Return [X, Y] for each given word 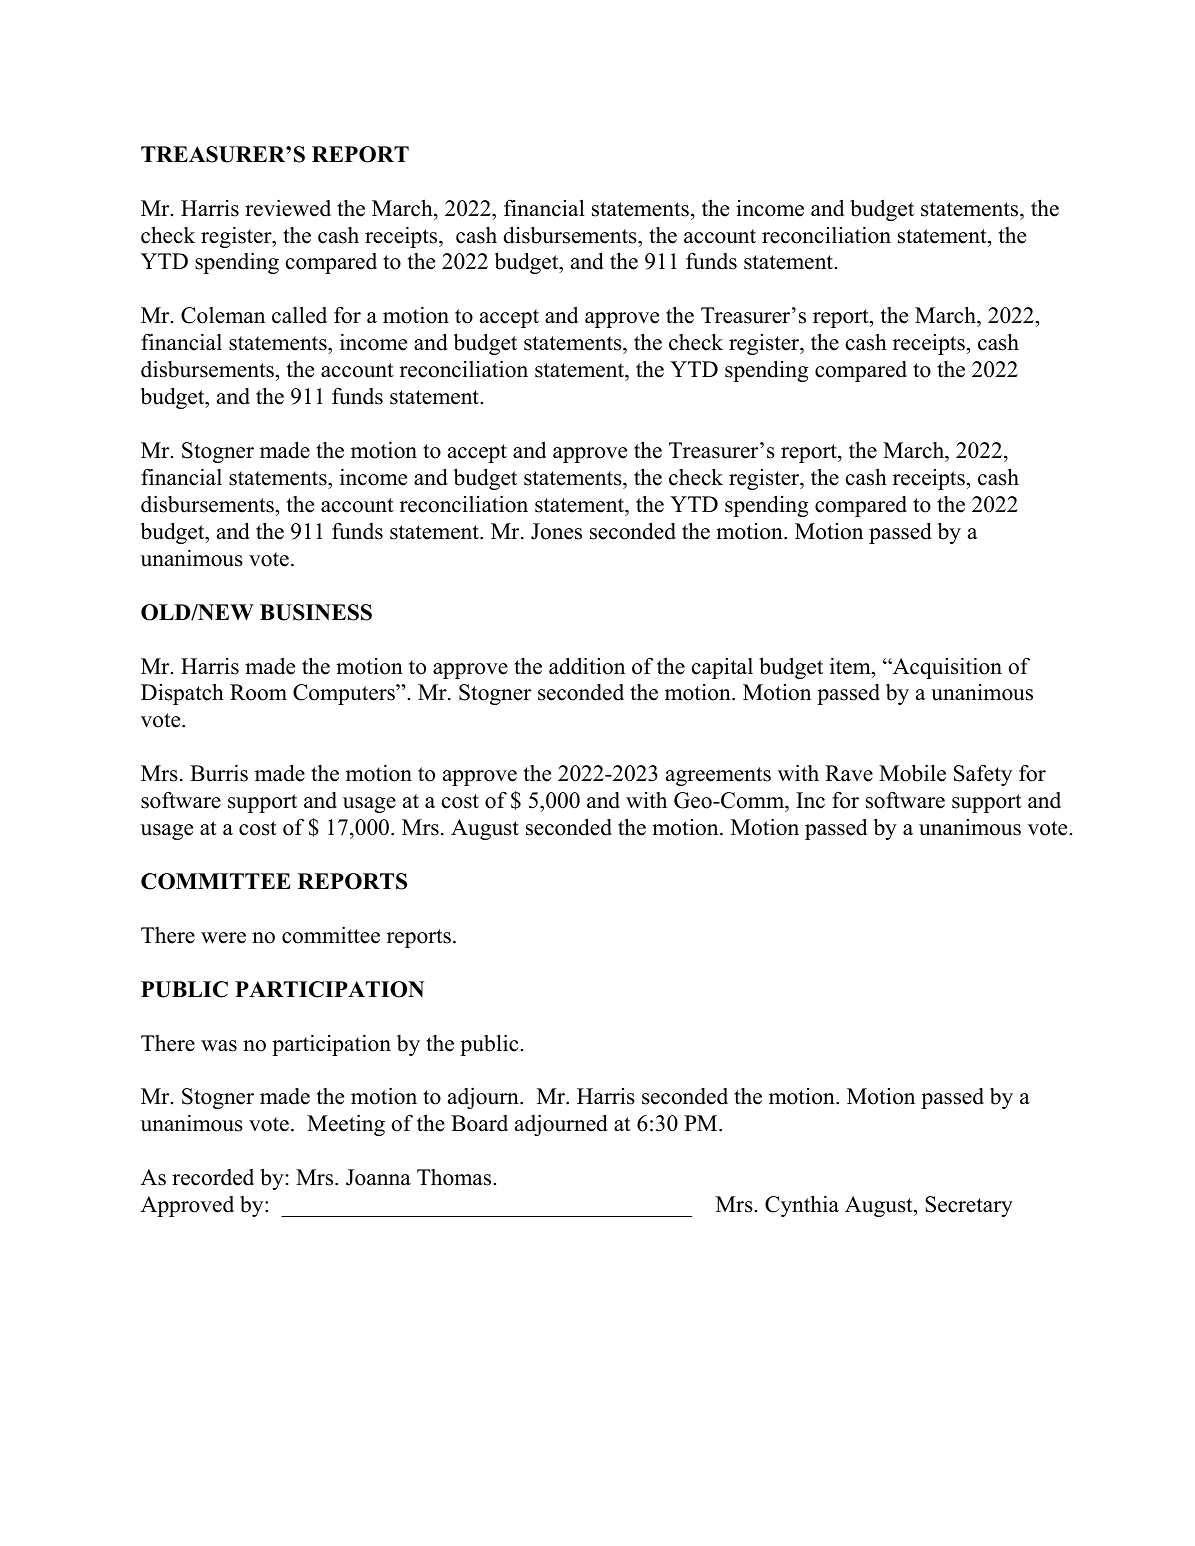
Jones [556, 531]
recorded [213, 1177]
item [851, 666]
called [299, 315]
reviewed [288, 208]
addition [587, 666]
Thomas [455, 1177]
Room [258, 692]
